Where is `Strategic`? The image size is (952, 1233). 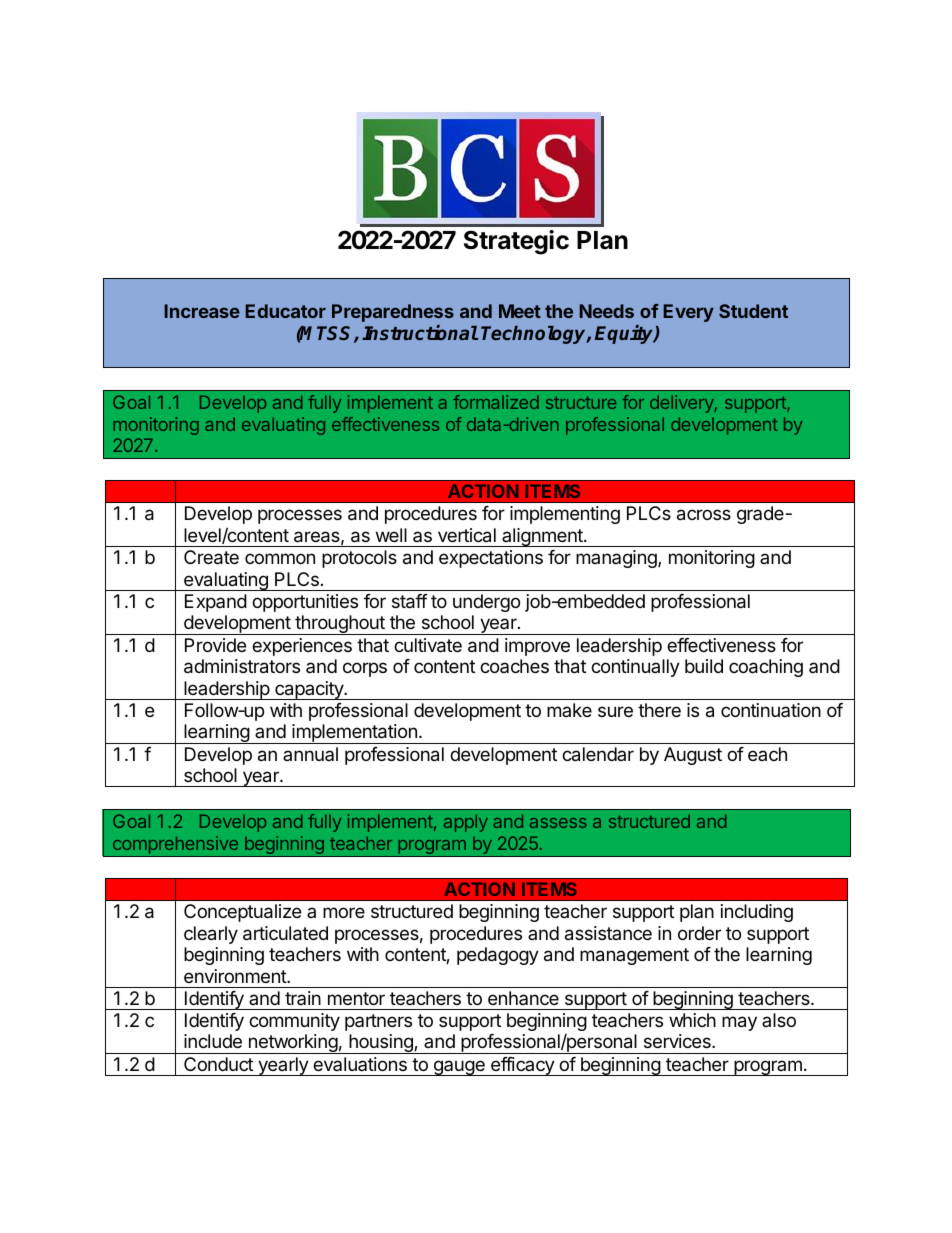
Strategic is located at coordinates (516, 242).
